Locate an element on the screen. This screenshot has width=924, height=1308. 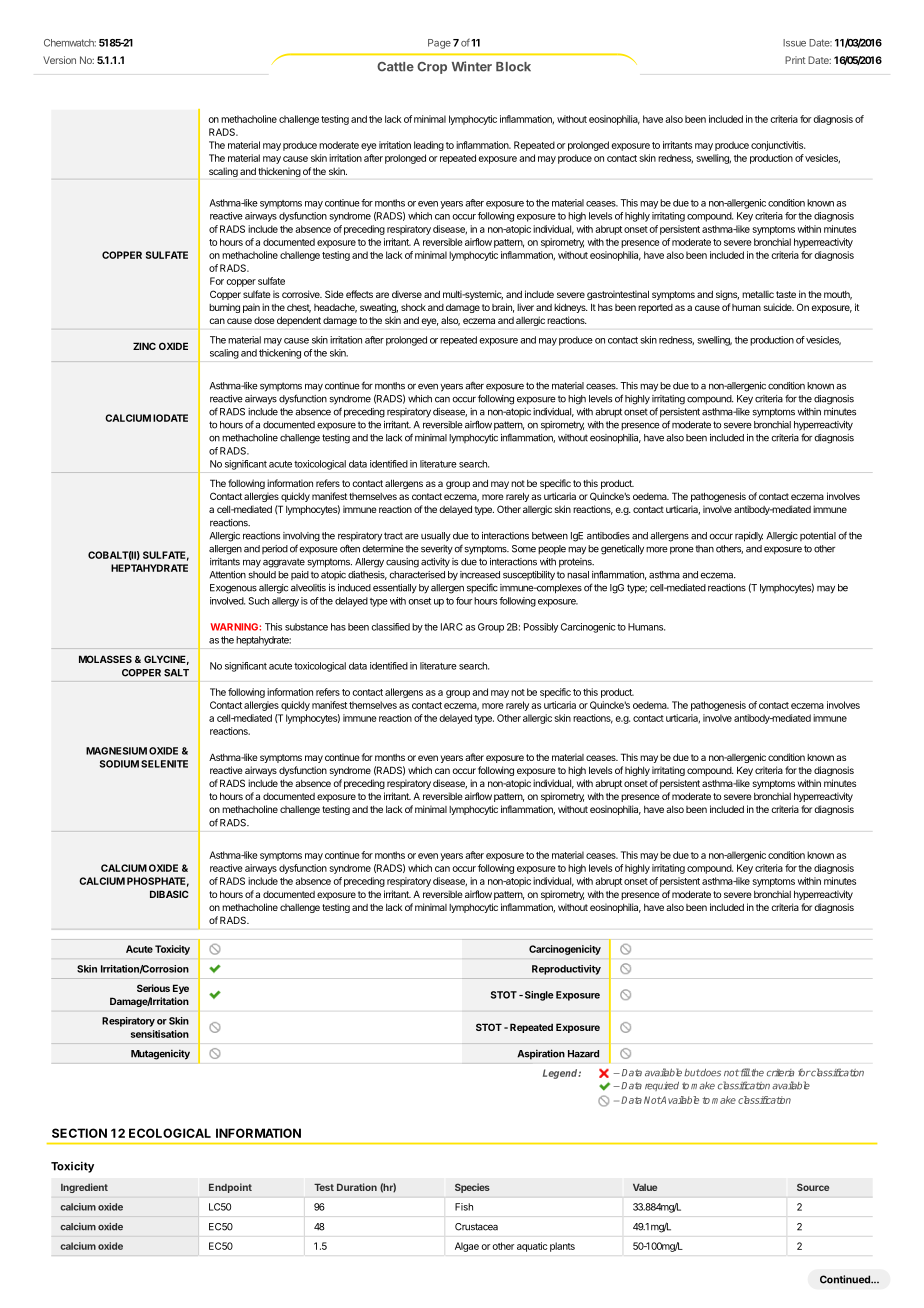
Crop is located at coordinates (432, 68).
